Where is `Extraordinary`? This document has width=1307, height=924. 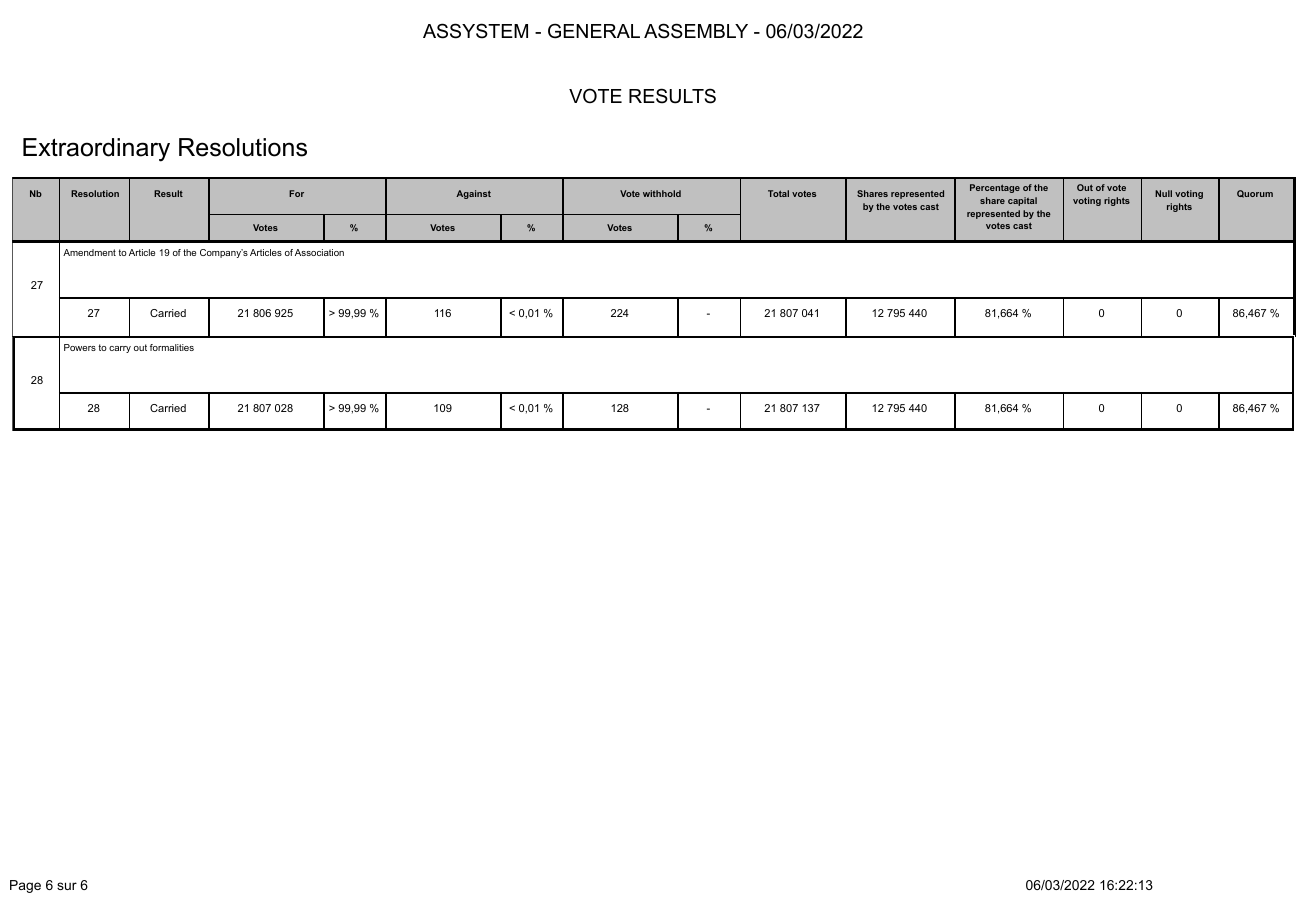 Extraordinary is located at coordinates (96, 150).
